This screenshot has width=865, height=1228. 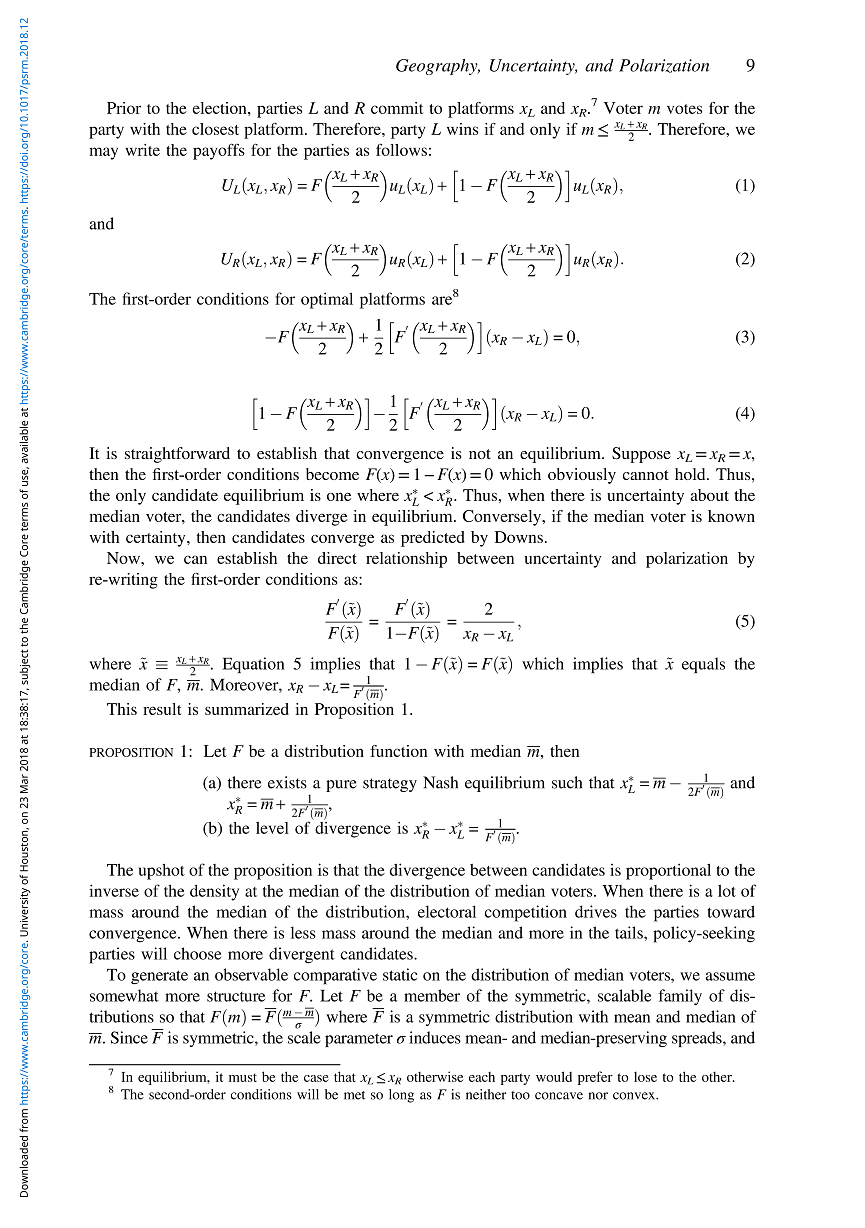 What do you see at coordinates (406, 560) in the screenshot?
I see `relationship` at bounding box center [406, 560].
